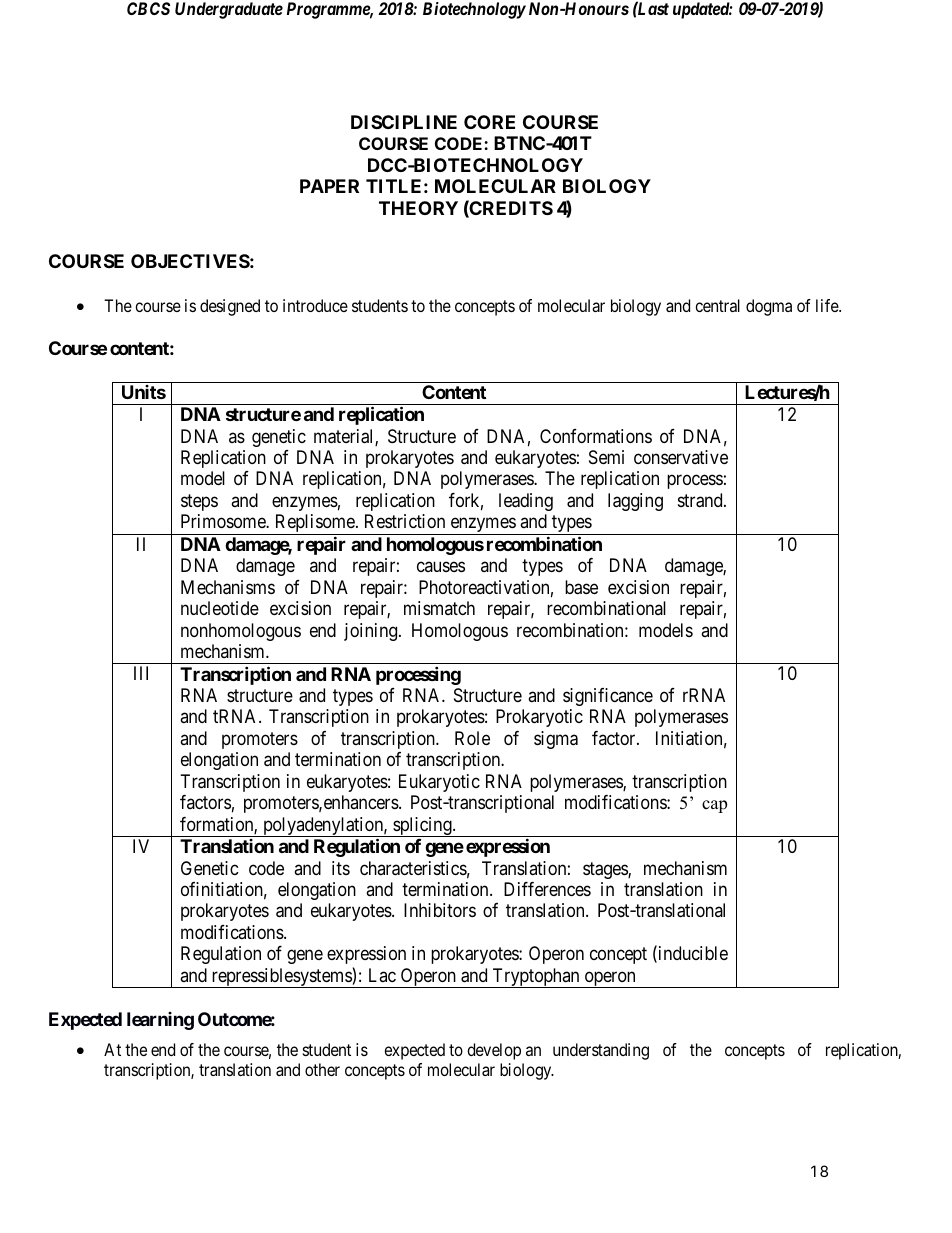 This page has height=1233, width=952. What do you see at coordinates (160, 1021) in the page?
I see `learning` at bounding box center [160, 1021].
